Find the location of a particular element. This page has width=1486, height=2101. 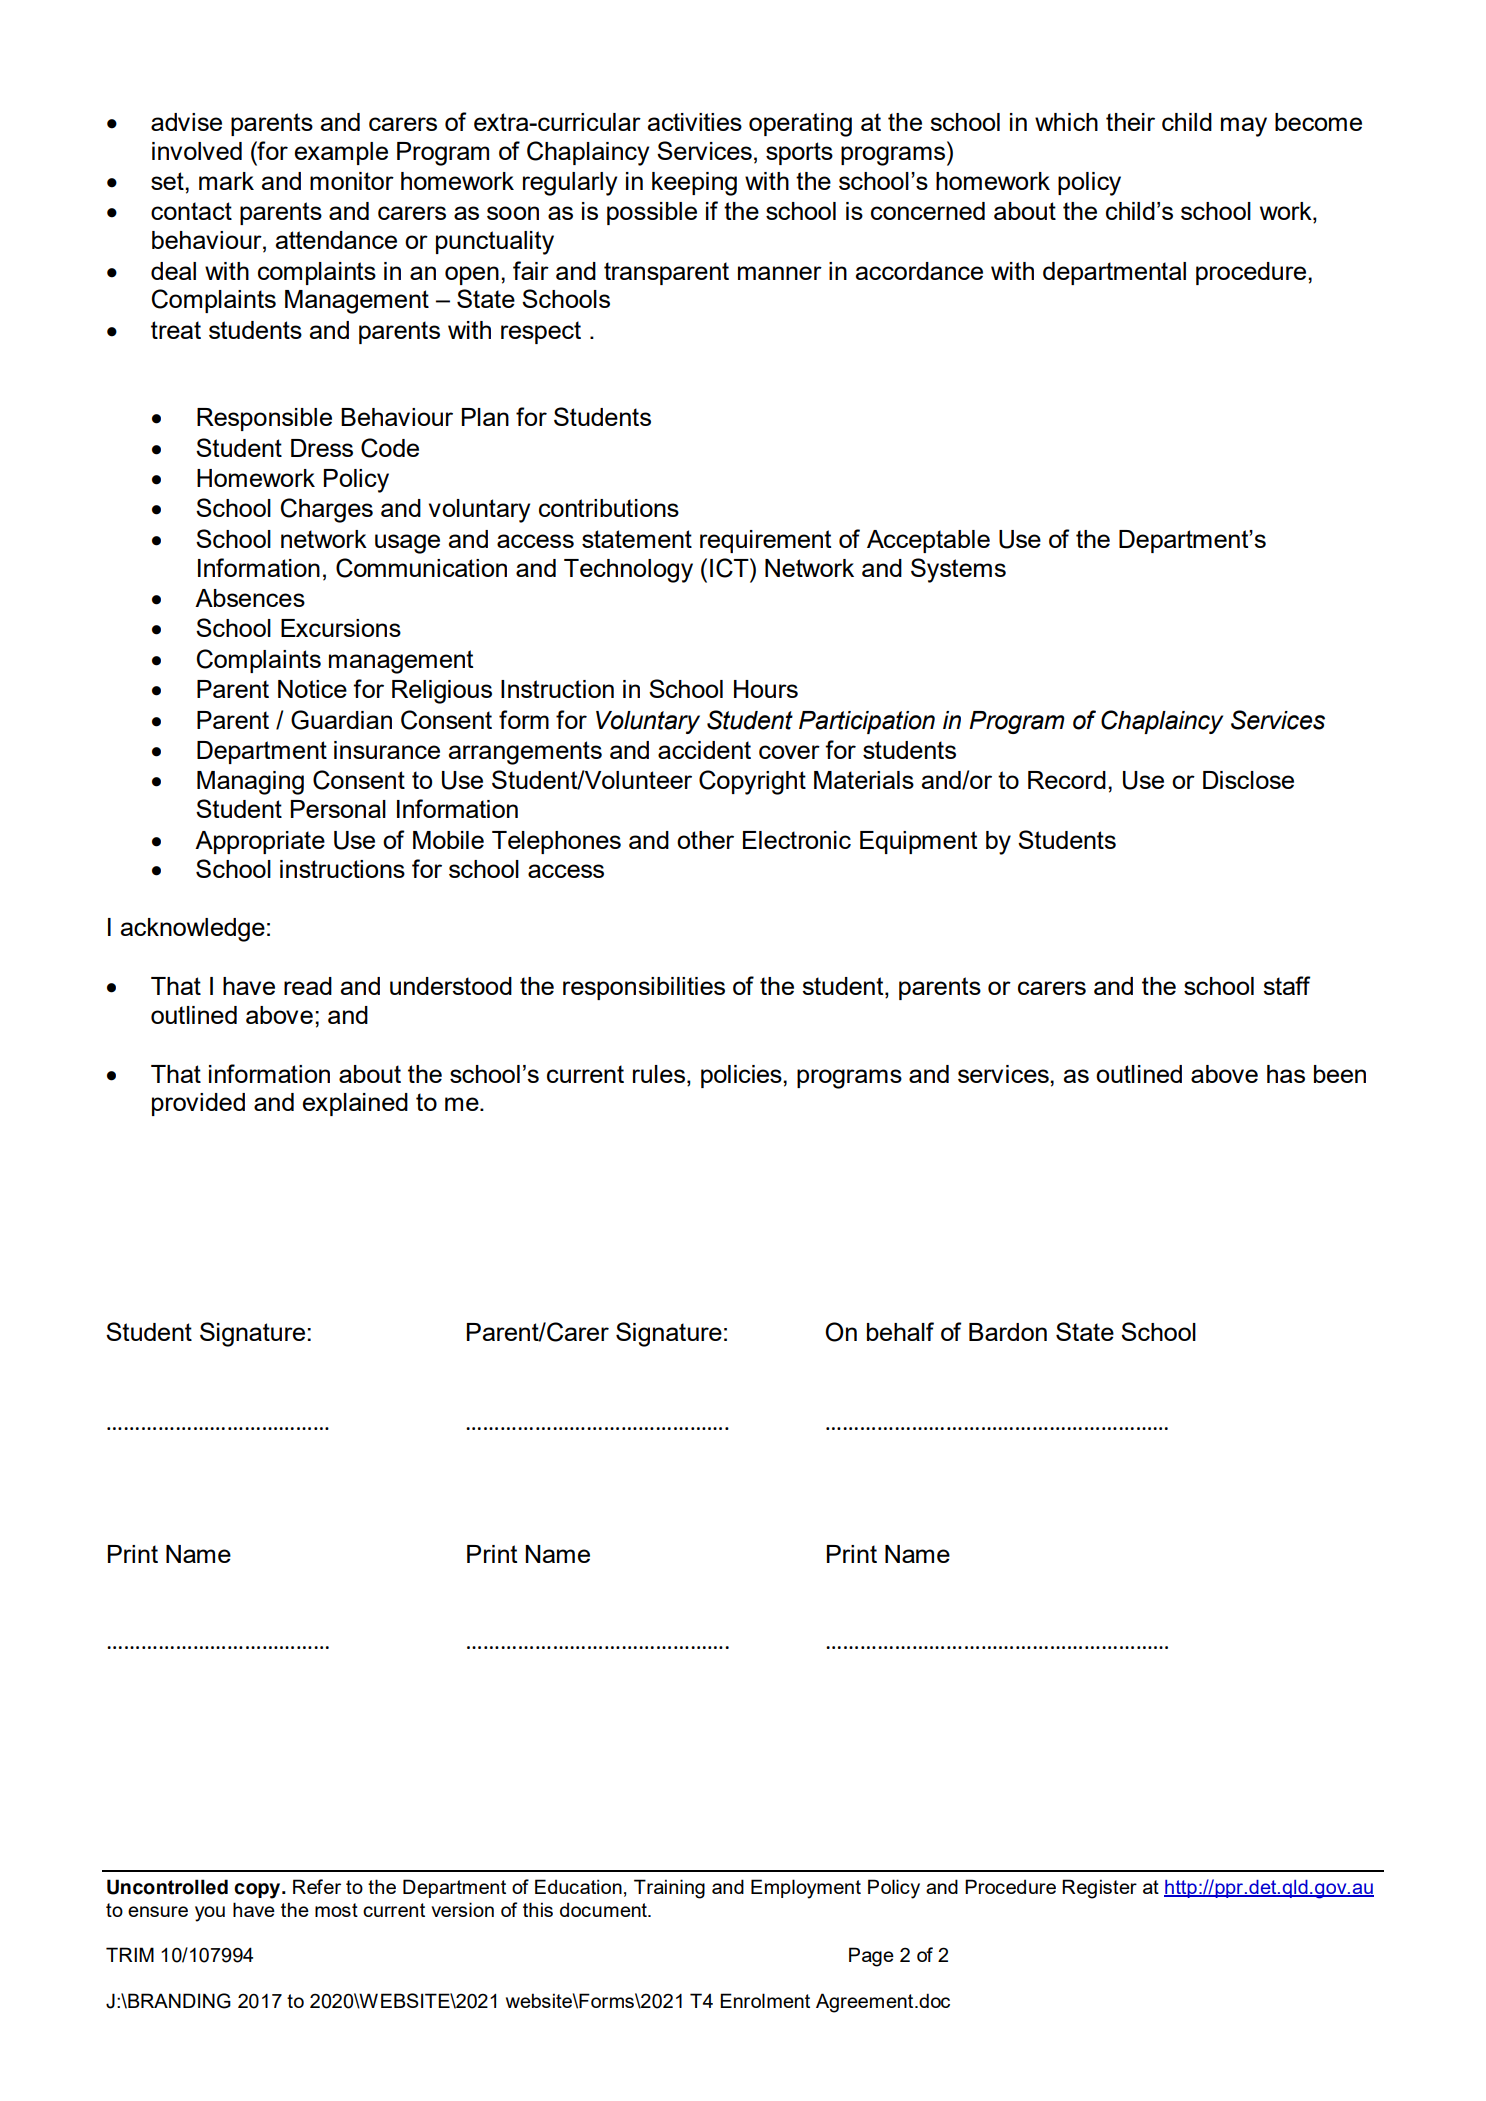

provided is located at coordinates (198, 1104).
